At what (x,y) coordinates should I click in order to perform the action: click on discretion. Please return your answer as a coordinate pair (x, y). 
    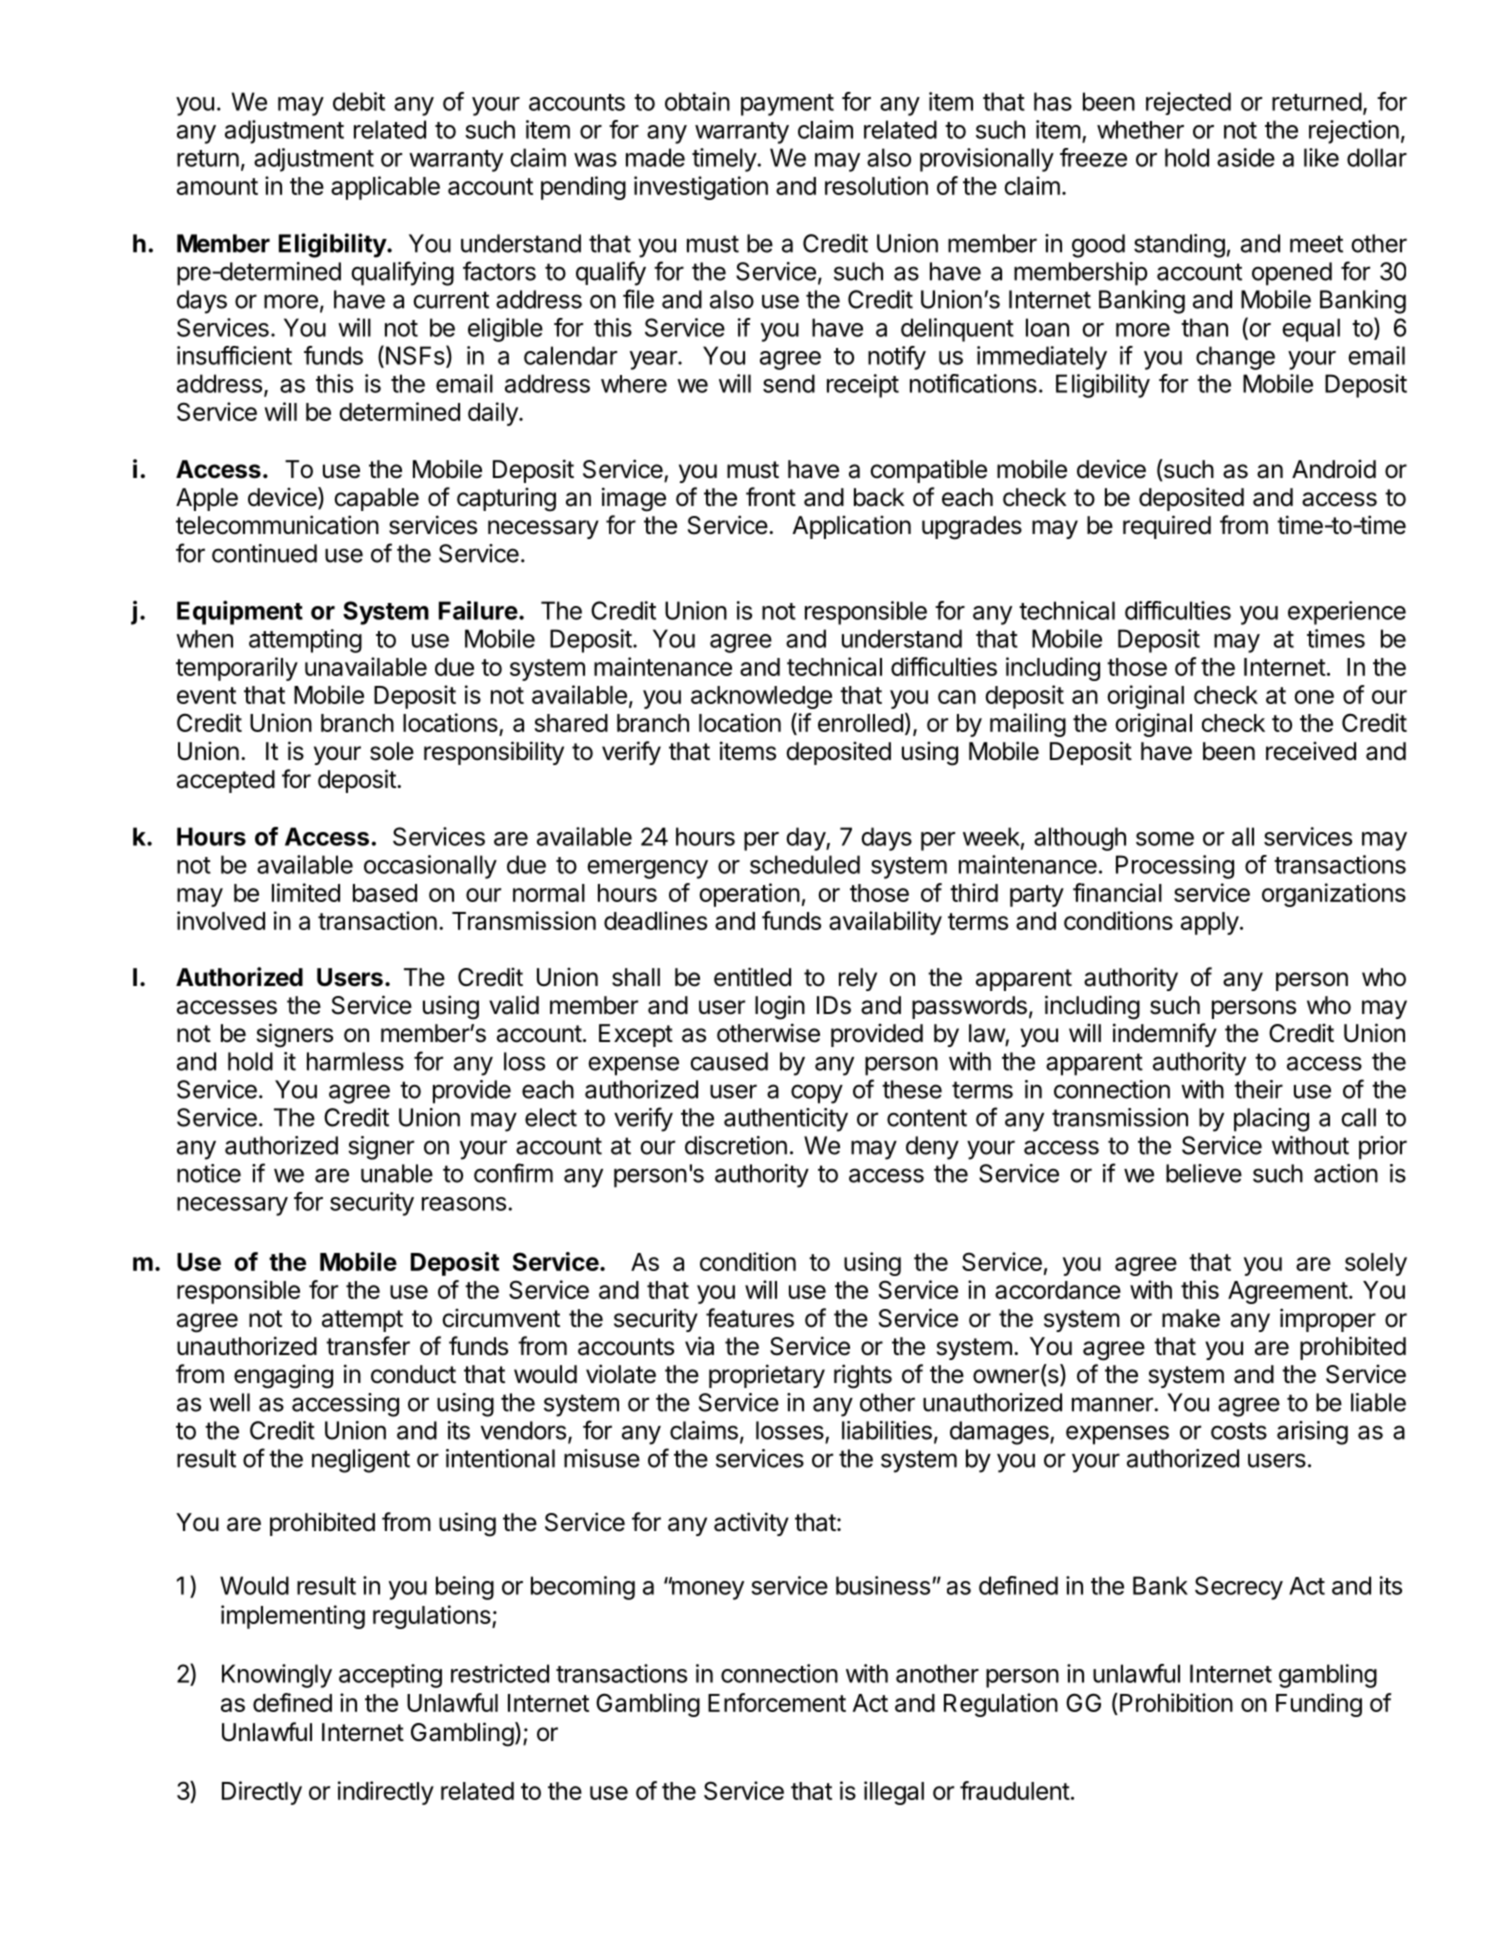
    Looking at the image, I should click on (736, 1145).
